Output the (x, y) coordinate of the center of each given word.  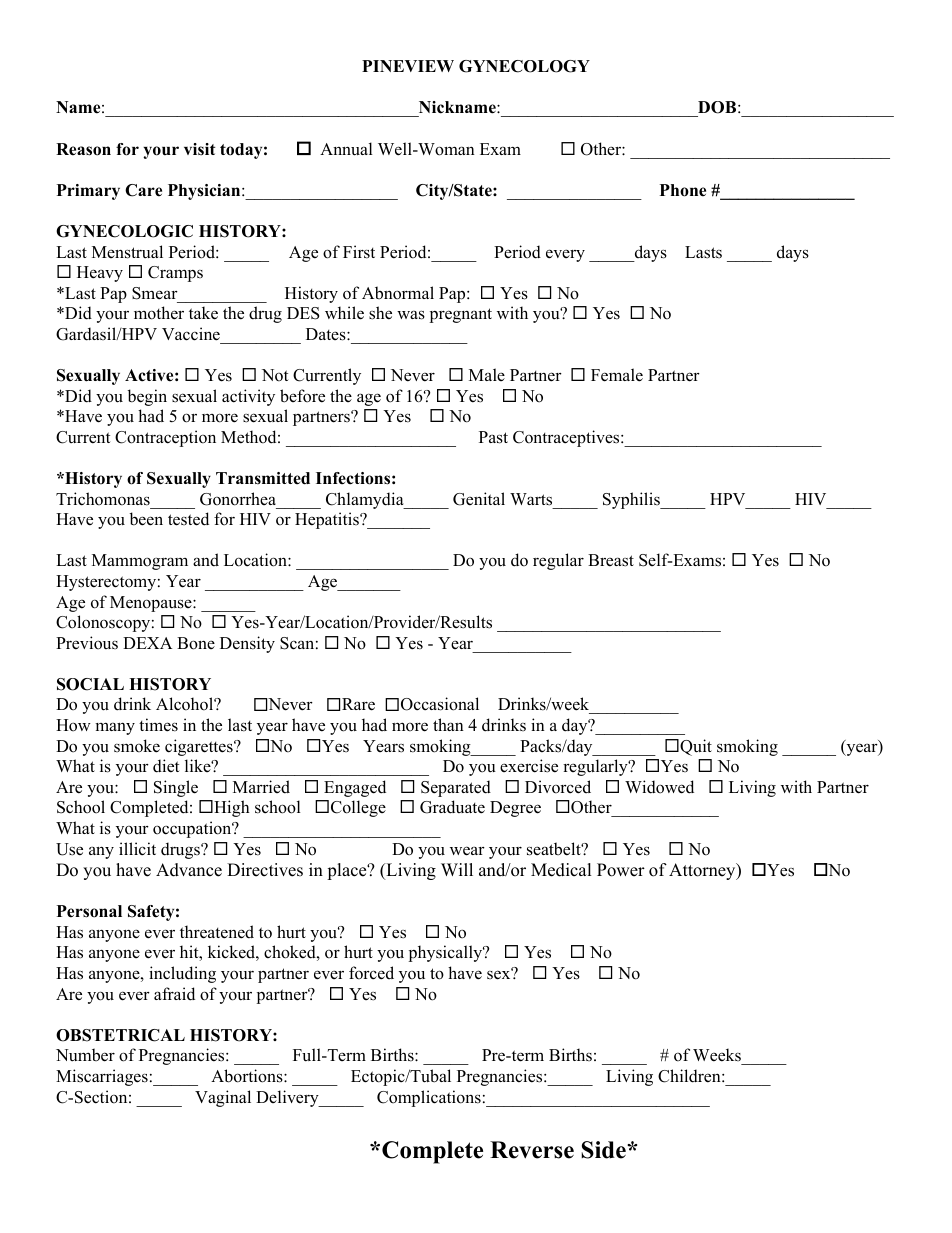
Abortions (248, 1076)
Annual (346, 149)
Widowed (659, 787)
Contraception (165, 438)
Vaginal (223, 1098)
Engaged (355, 788)
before (302, 396)
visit (200, 149)
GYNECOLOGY (524, 66)
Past (493, 437)
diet (166, 766)
